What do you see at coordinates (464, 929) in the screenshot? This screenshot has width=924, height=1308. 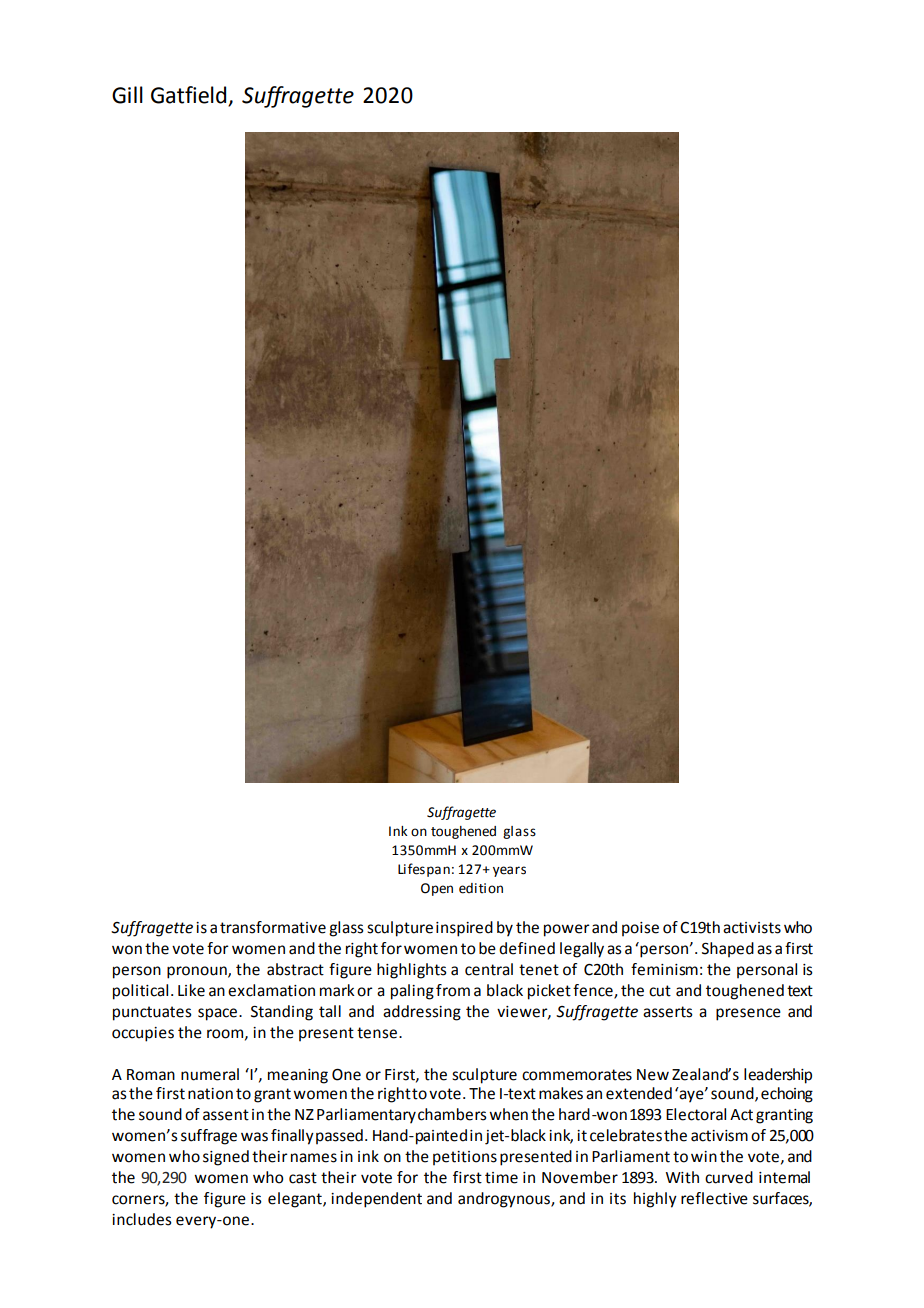 I see `inspired` at bounding box center [464, 929].
